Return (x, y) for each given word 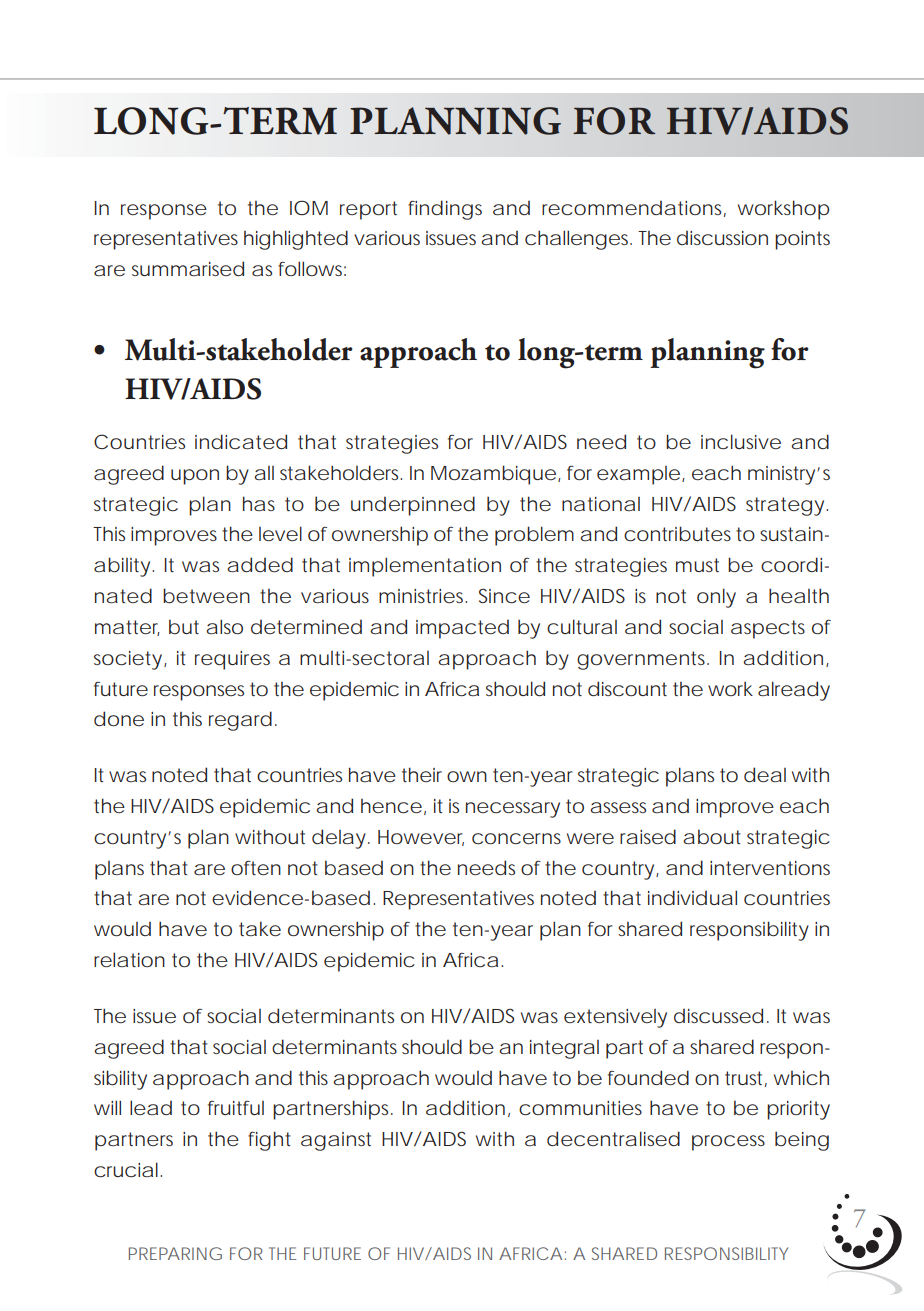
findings (445, 210)
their (422, 774)
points (802, 240)
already (794, 691)
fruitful (236, 1107)
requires (232, 660)
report (368, 210)
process (728, 1143)
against (336, 1141)
